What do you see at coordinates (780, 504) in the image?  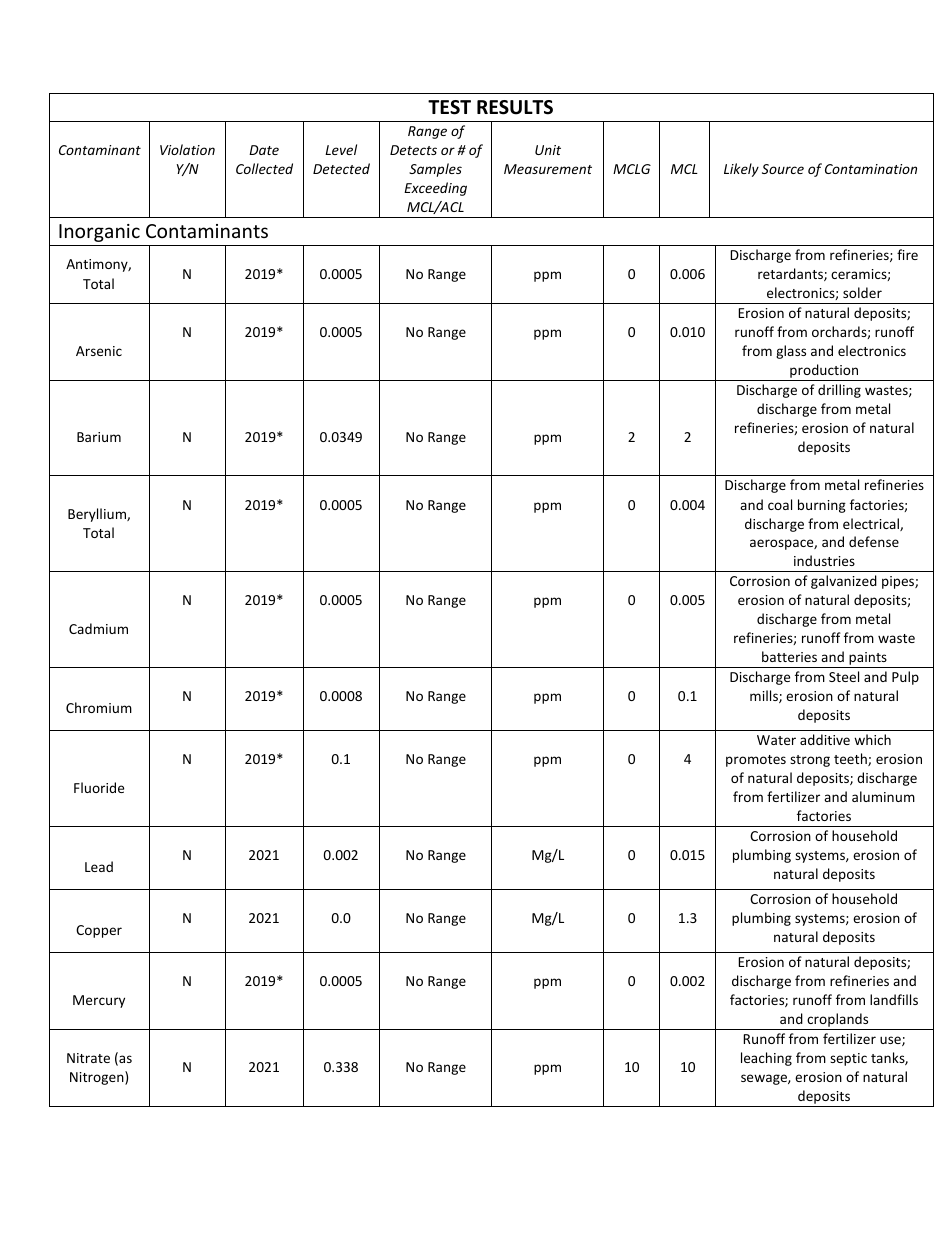 I see `coal` at bounding box center [780, 504].
